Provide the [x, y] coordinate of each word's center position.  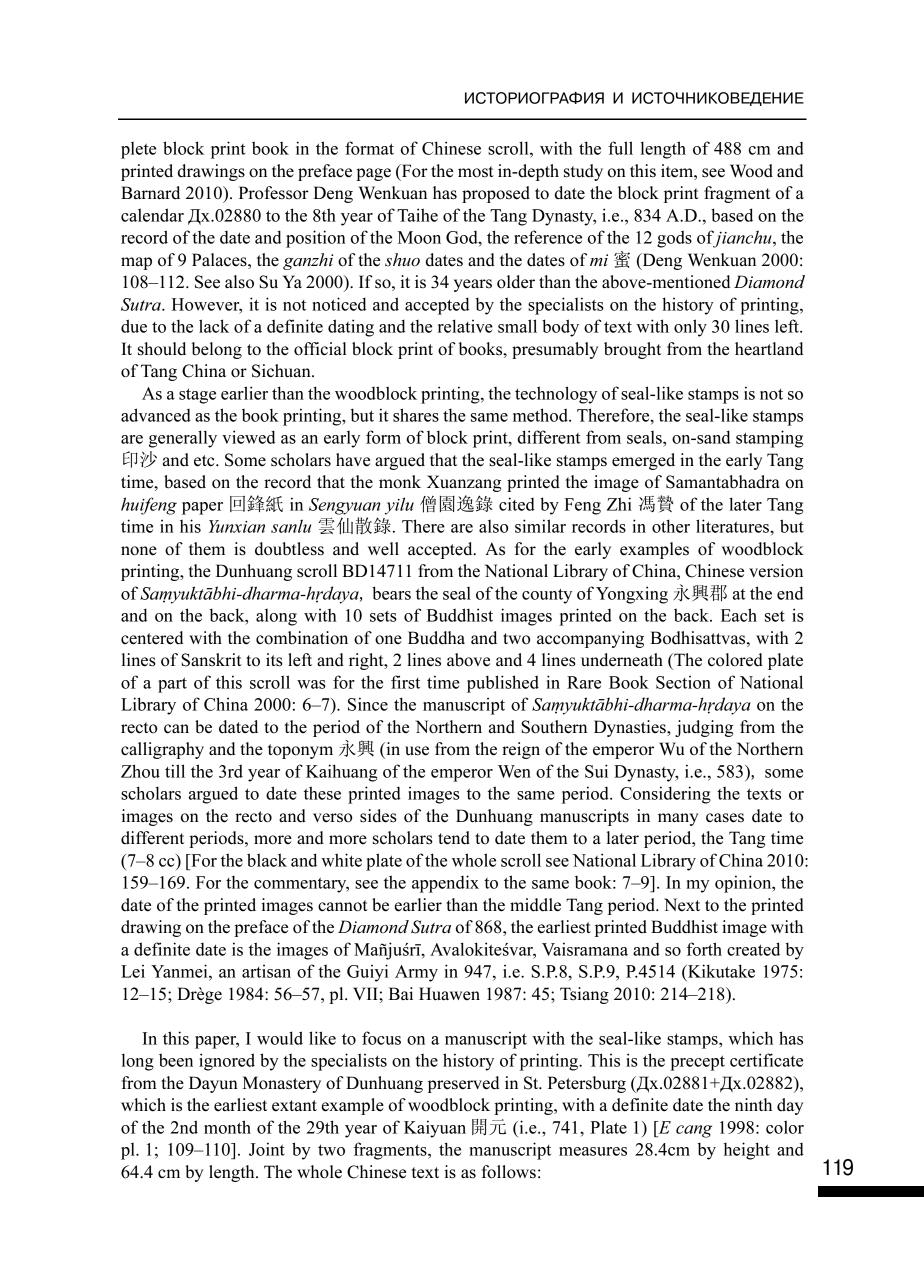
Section [683, 682]
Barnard [150, 193]
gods [674, 239]
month [227, 1127]
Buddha [436, 638]
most [476, 172]
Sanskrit [211, 660]
